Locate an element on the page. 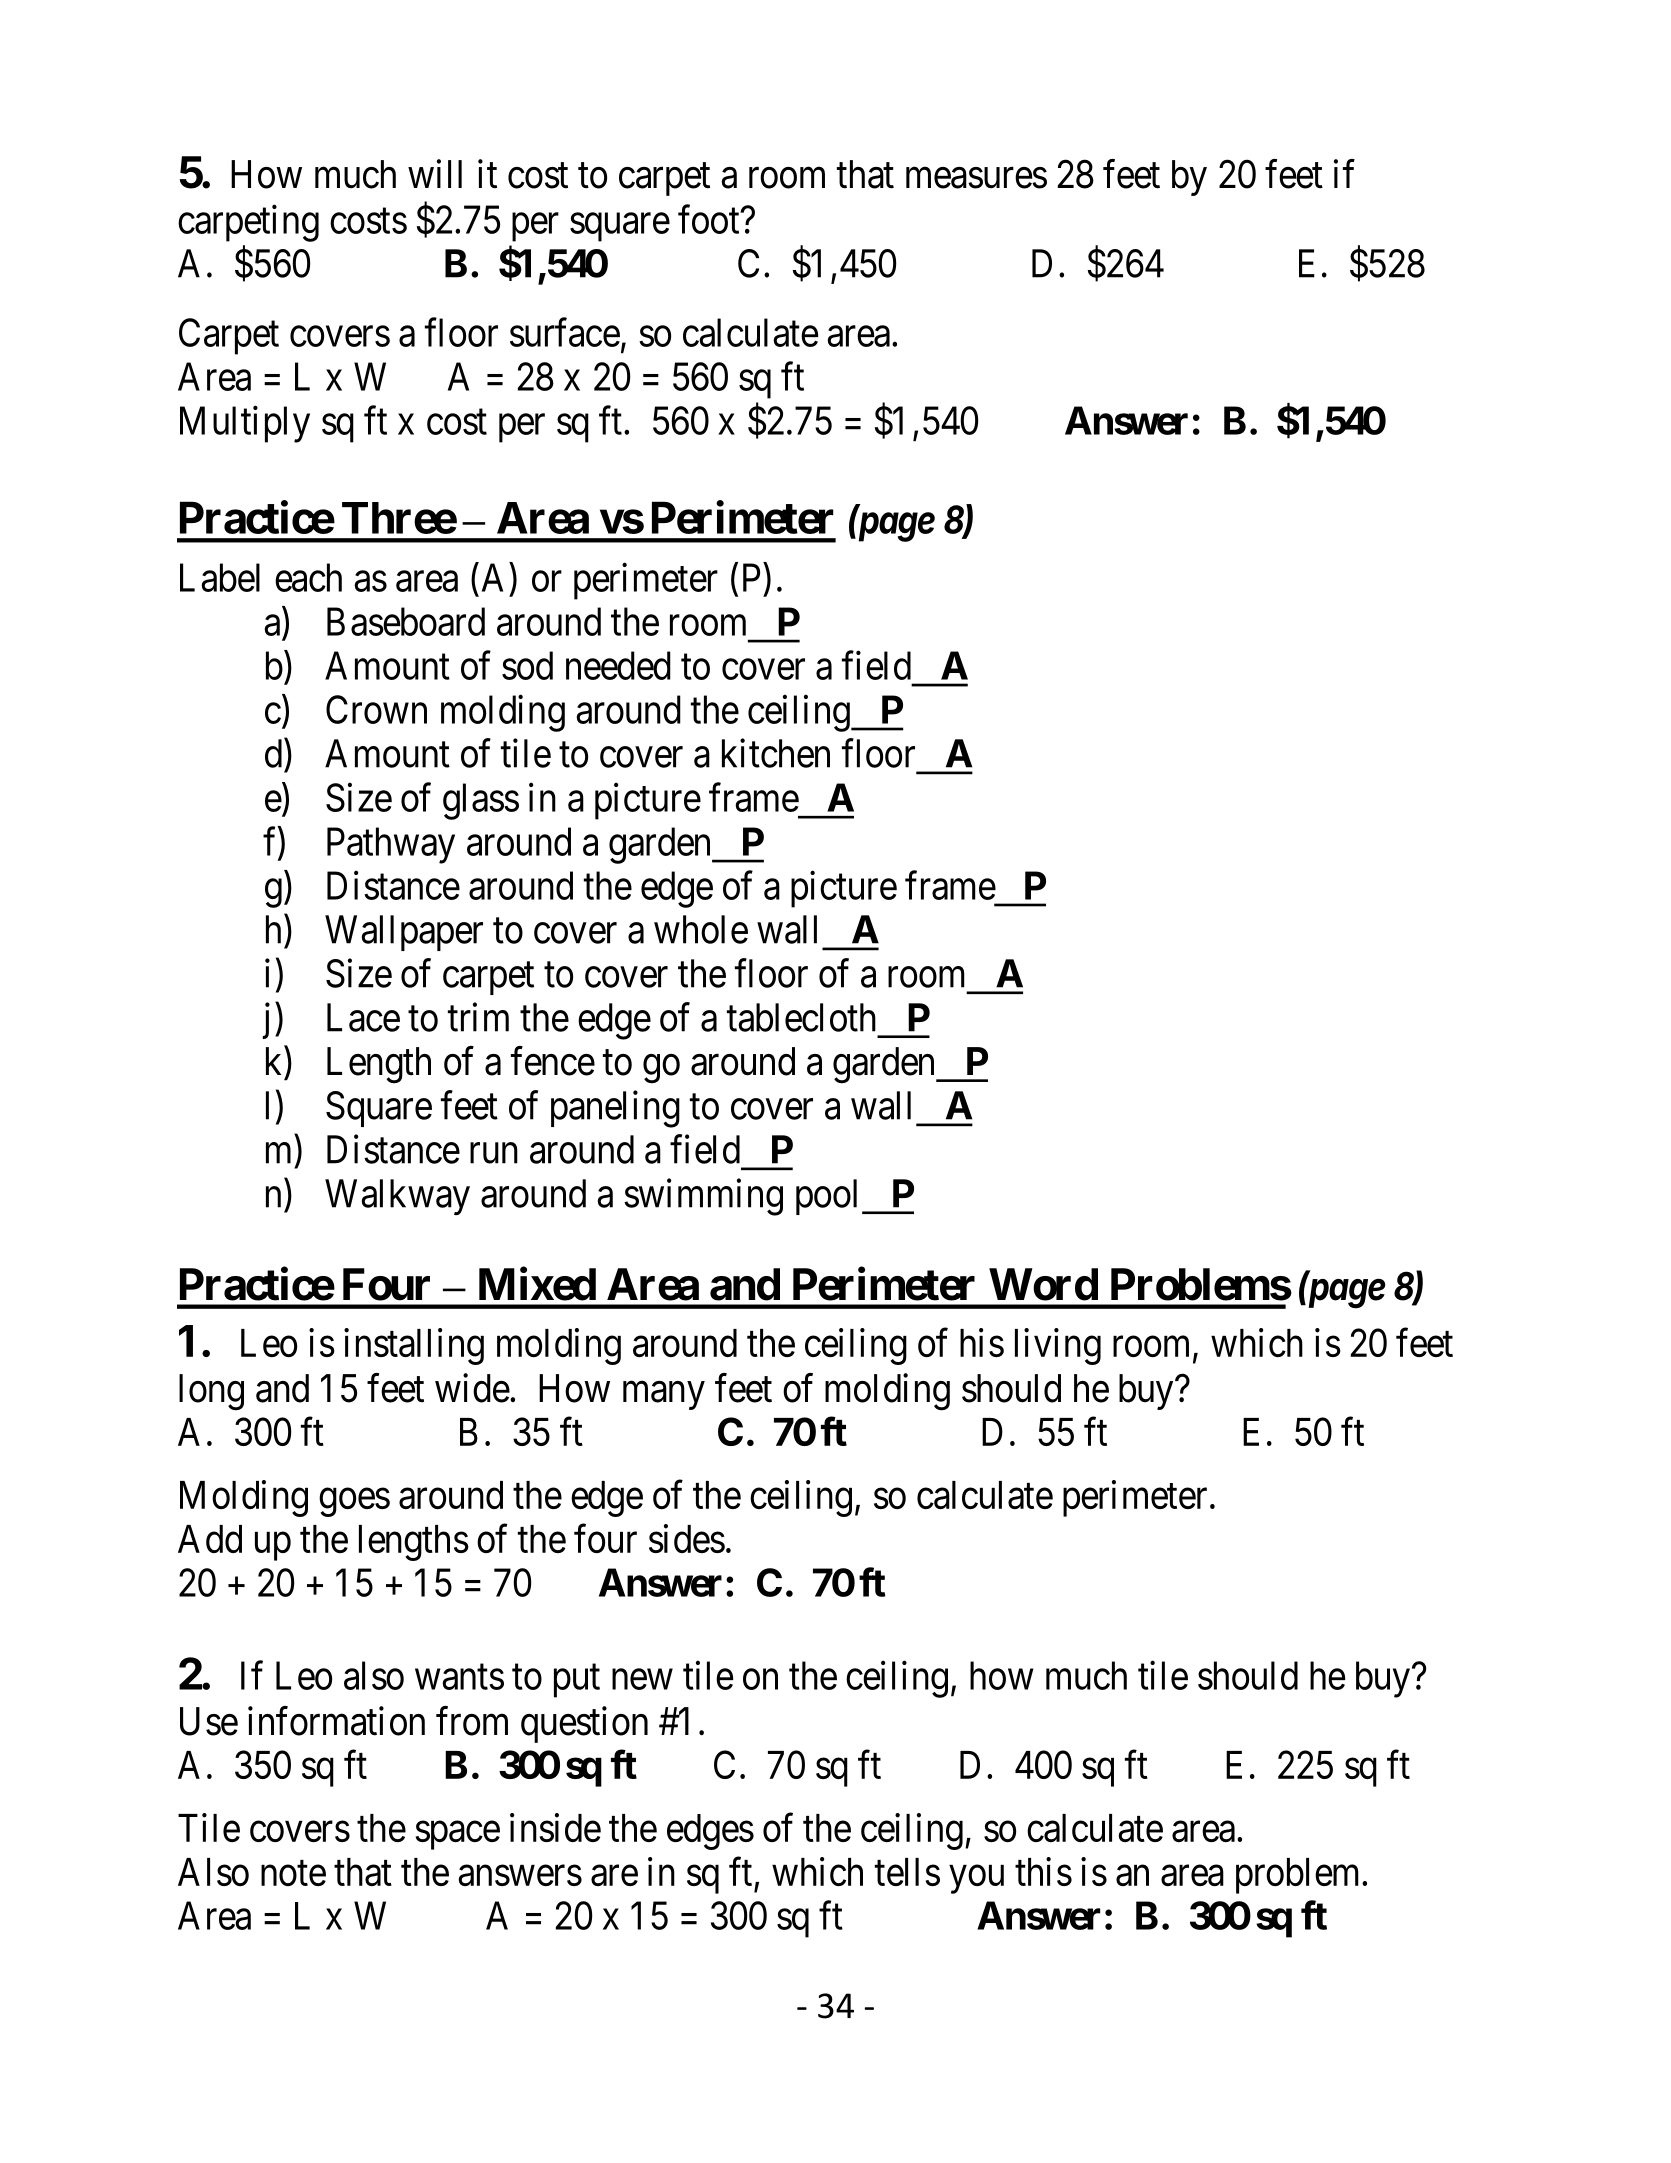  tablecloth is located at coordinates (801, 1017).
